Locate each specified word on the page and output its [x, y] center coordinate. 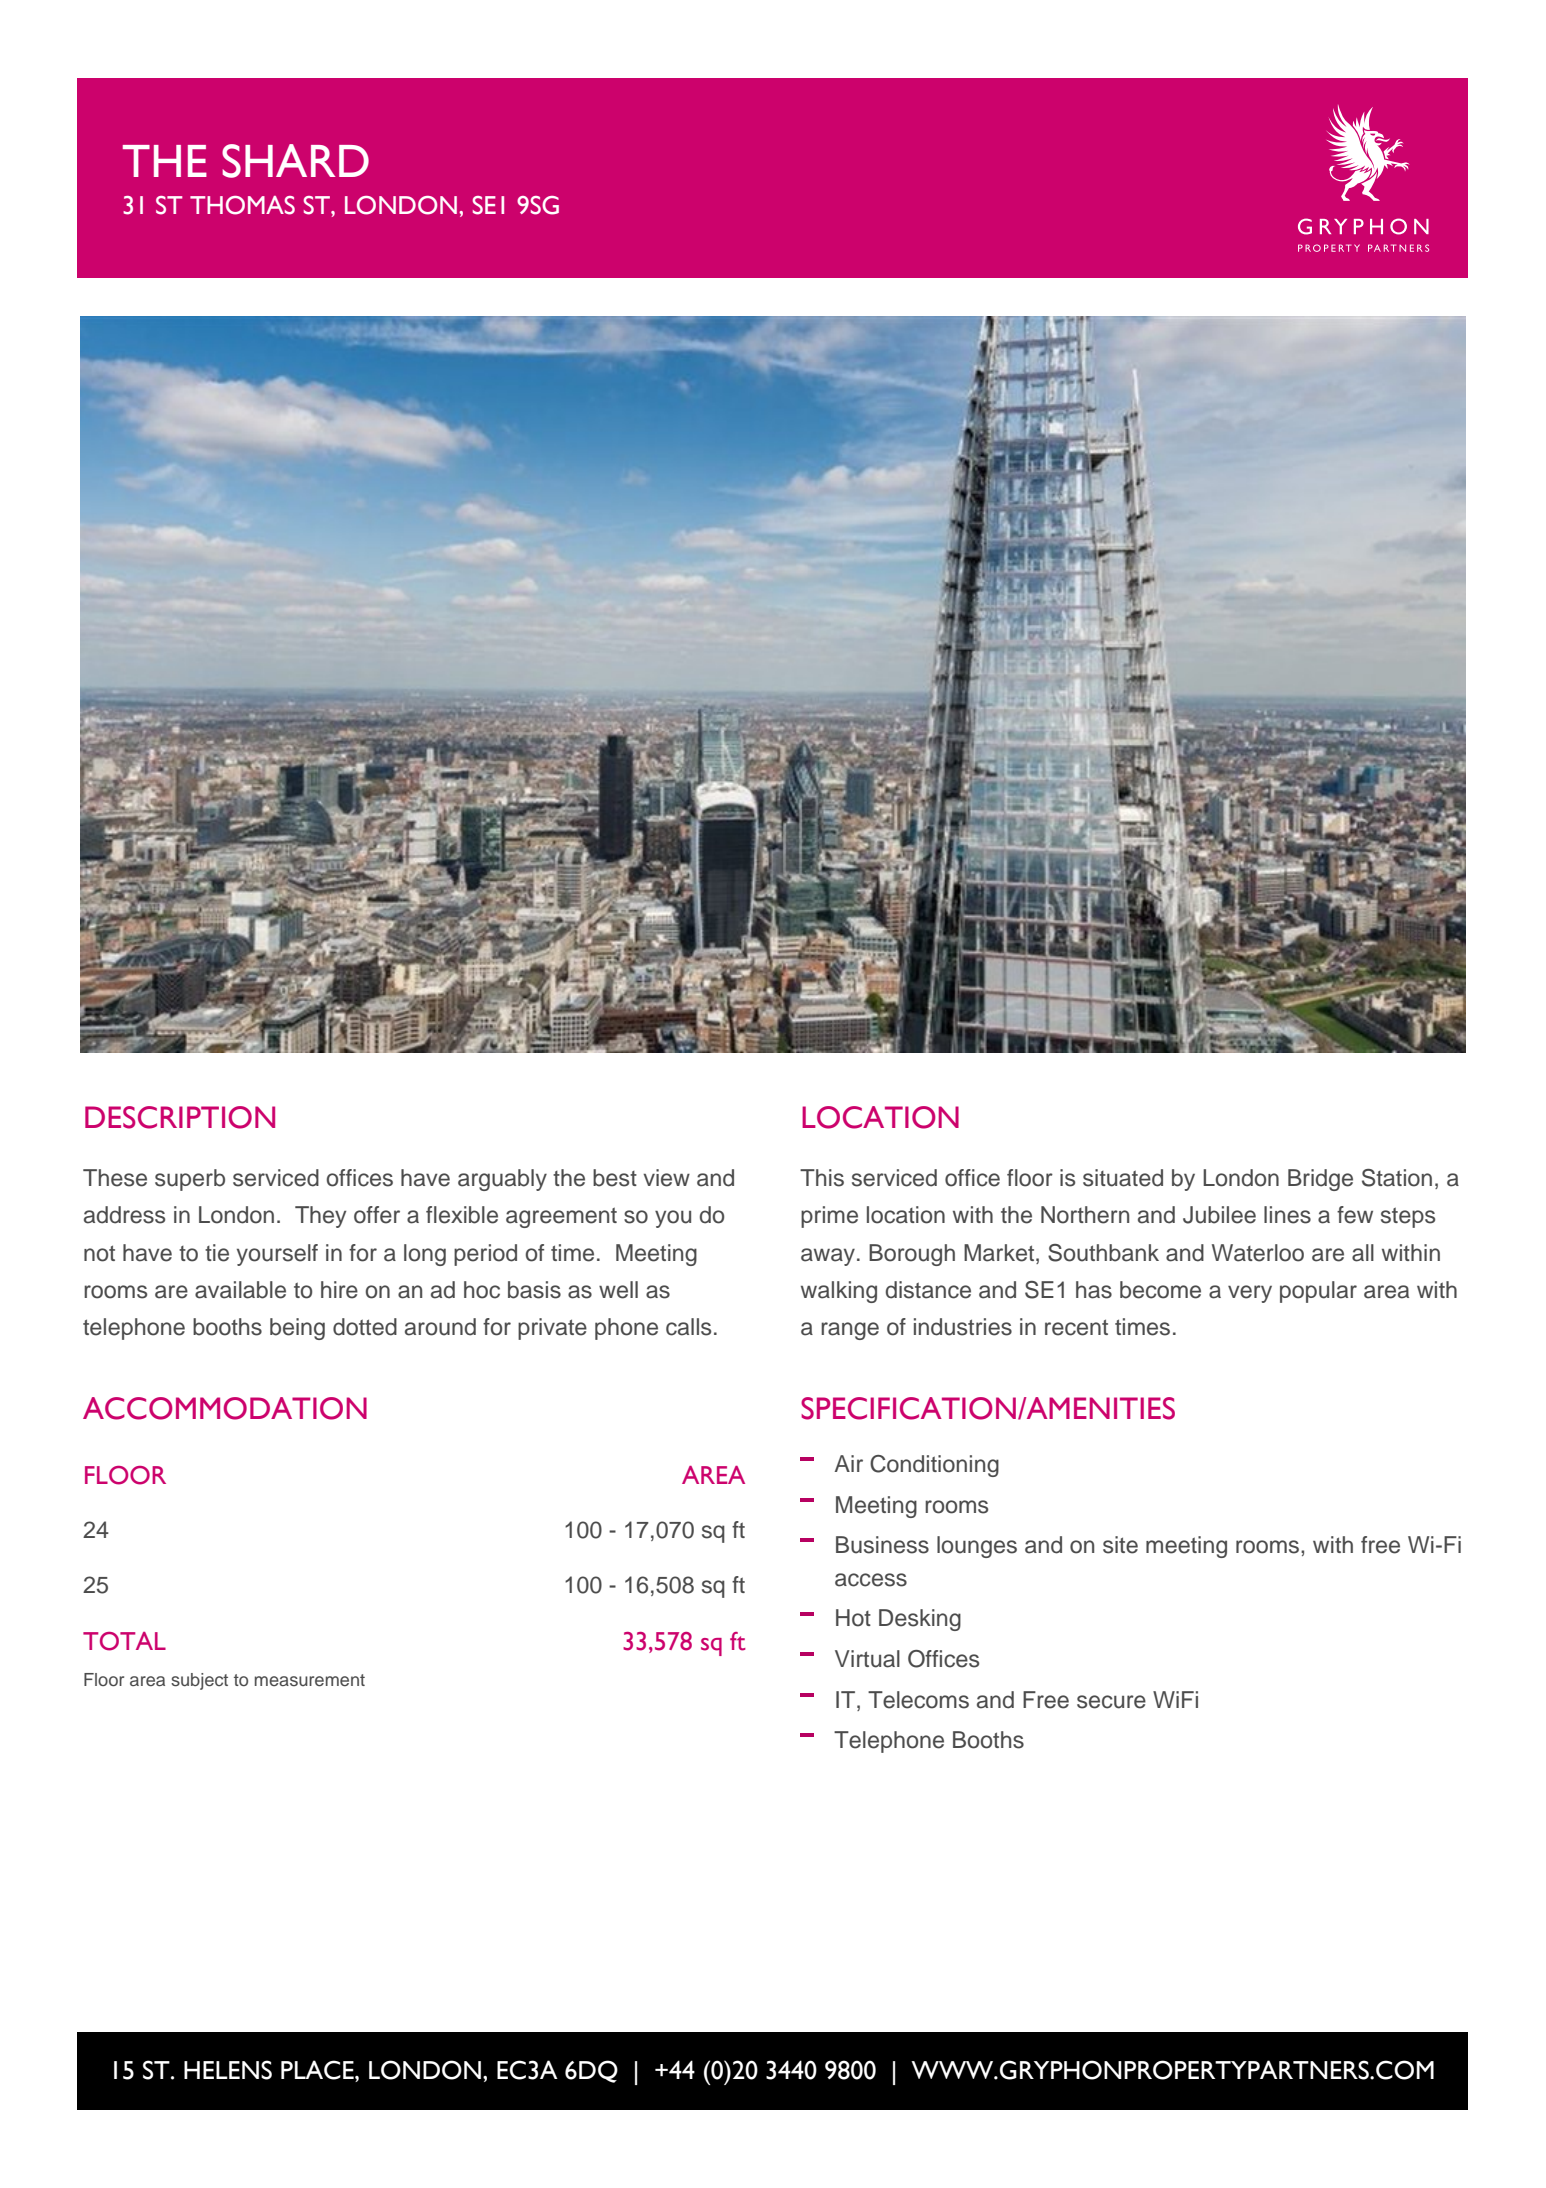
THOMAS [242, 205]
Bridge [1320, 1180]
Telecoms [918, 1700]
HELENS [228, 2070]
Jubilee [1219, 1215]
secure [1111, 1702]
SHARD [295, 161]
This [822, 1178]
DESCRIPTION [180, 1117]
